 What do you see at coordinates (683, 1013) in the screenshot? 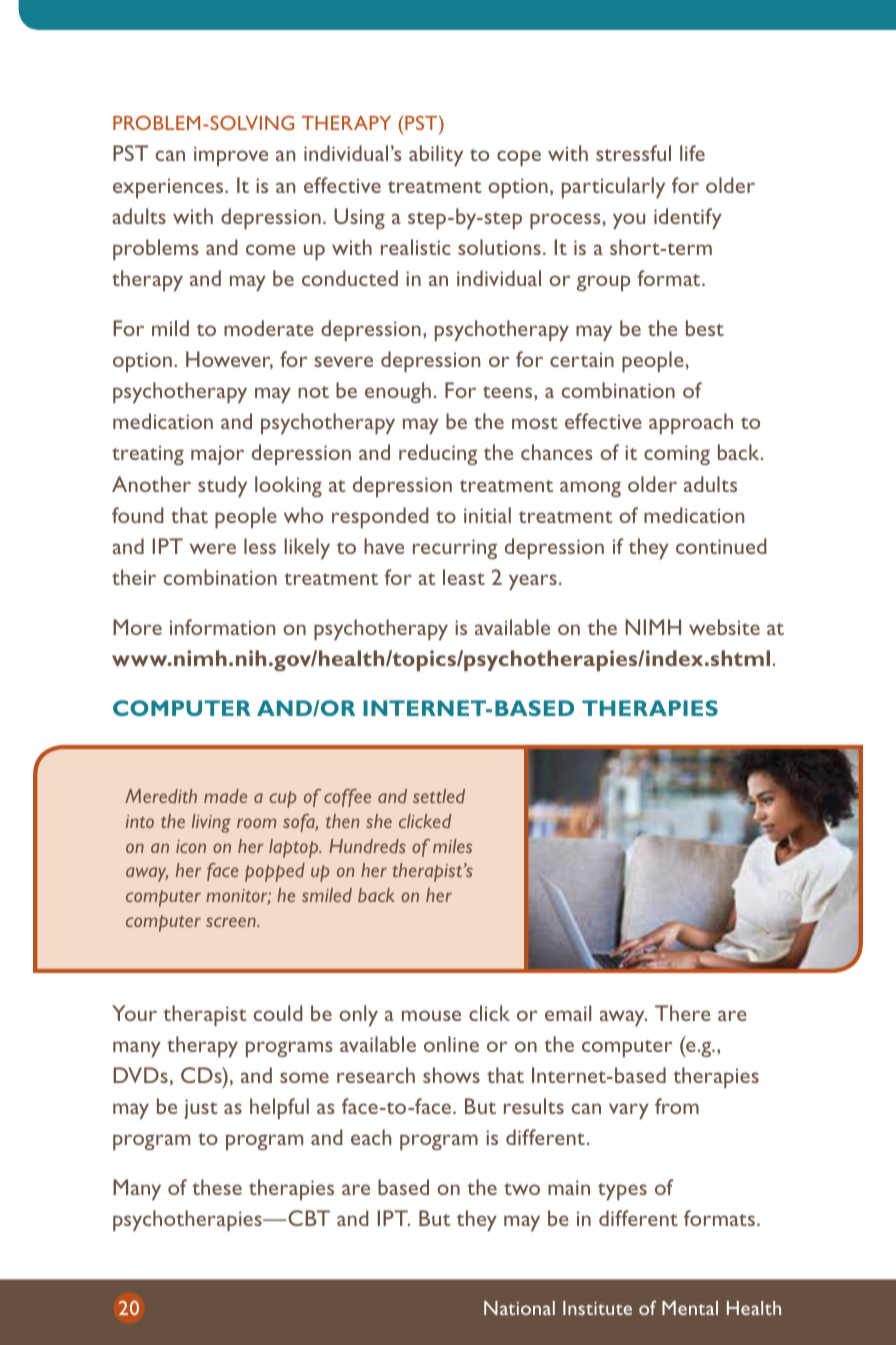
I see `There` at bounding box center [683, 1013].
